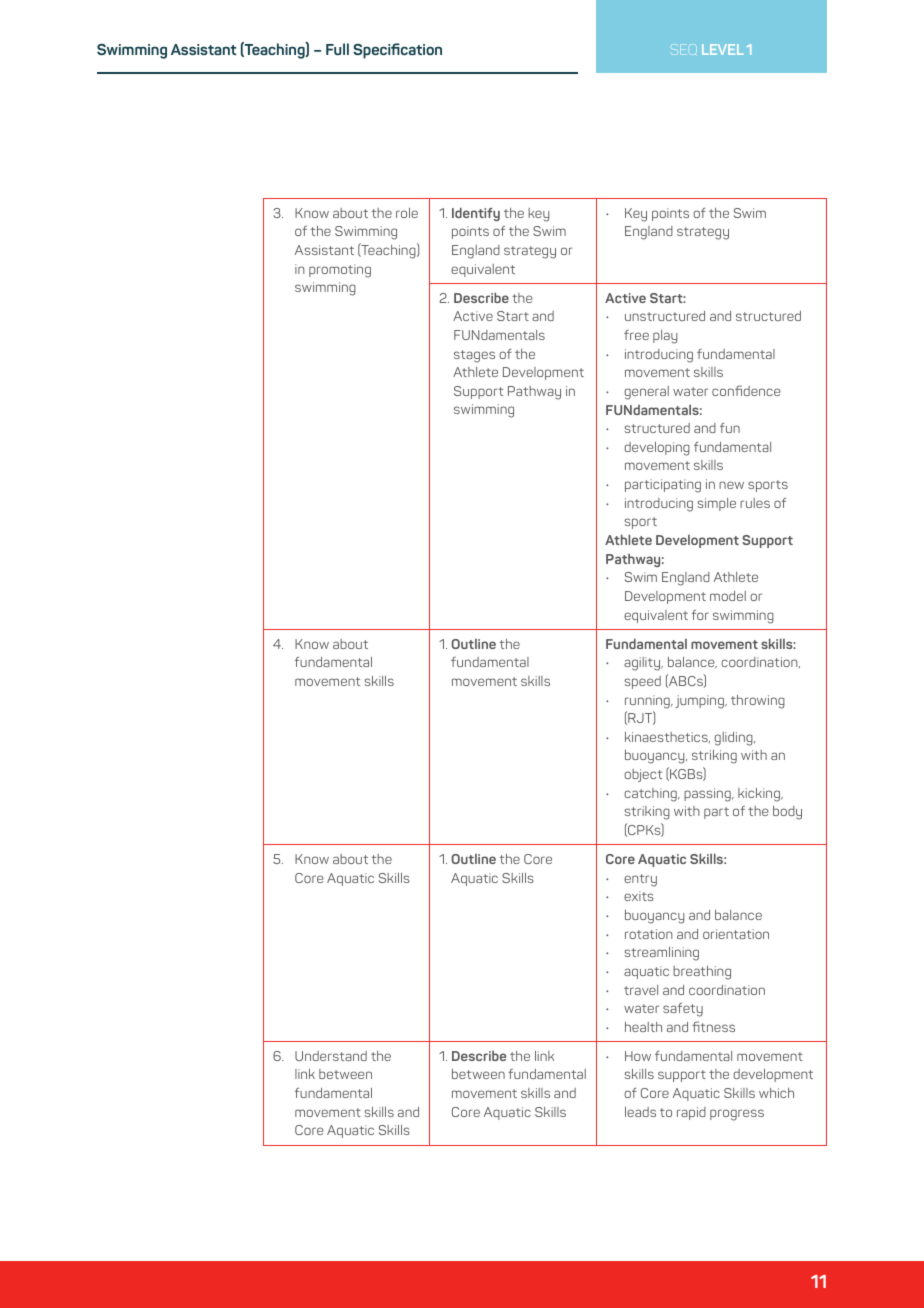 Image resolution: width=924 pixels, height=1308 pixels. I want to click on stages, so click(474, 356).
